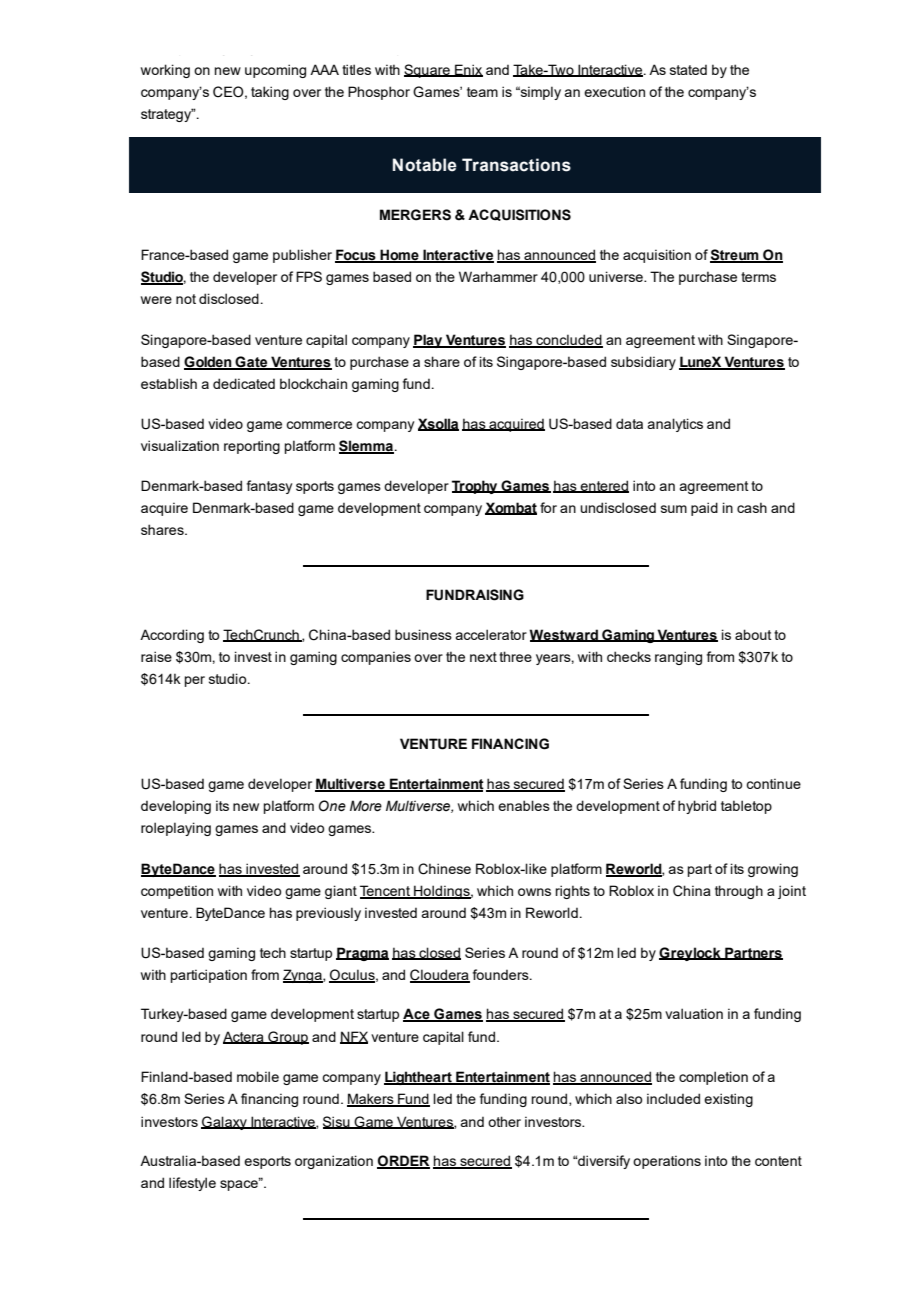 The height and width of the screenshot is (1308, 924). I want to click on operations, so click(667, 1162).
